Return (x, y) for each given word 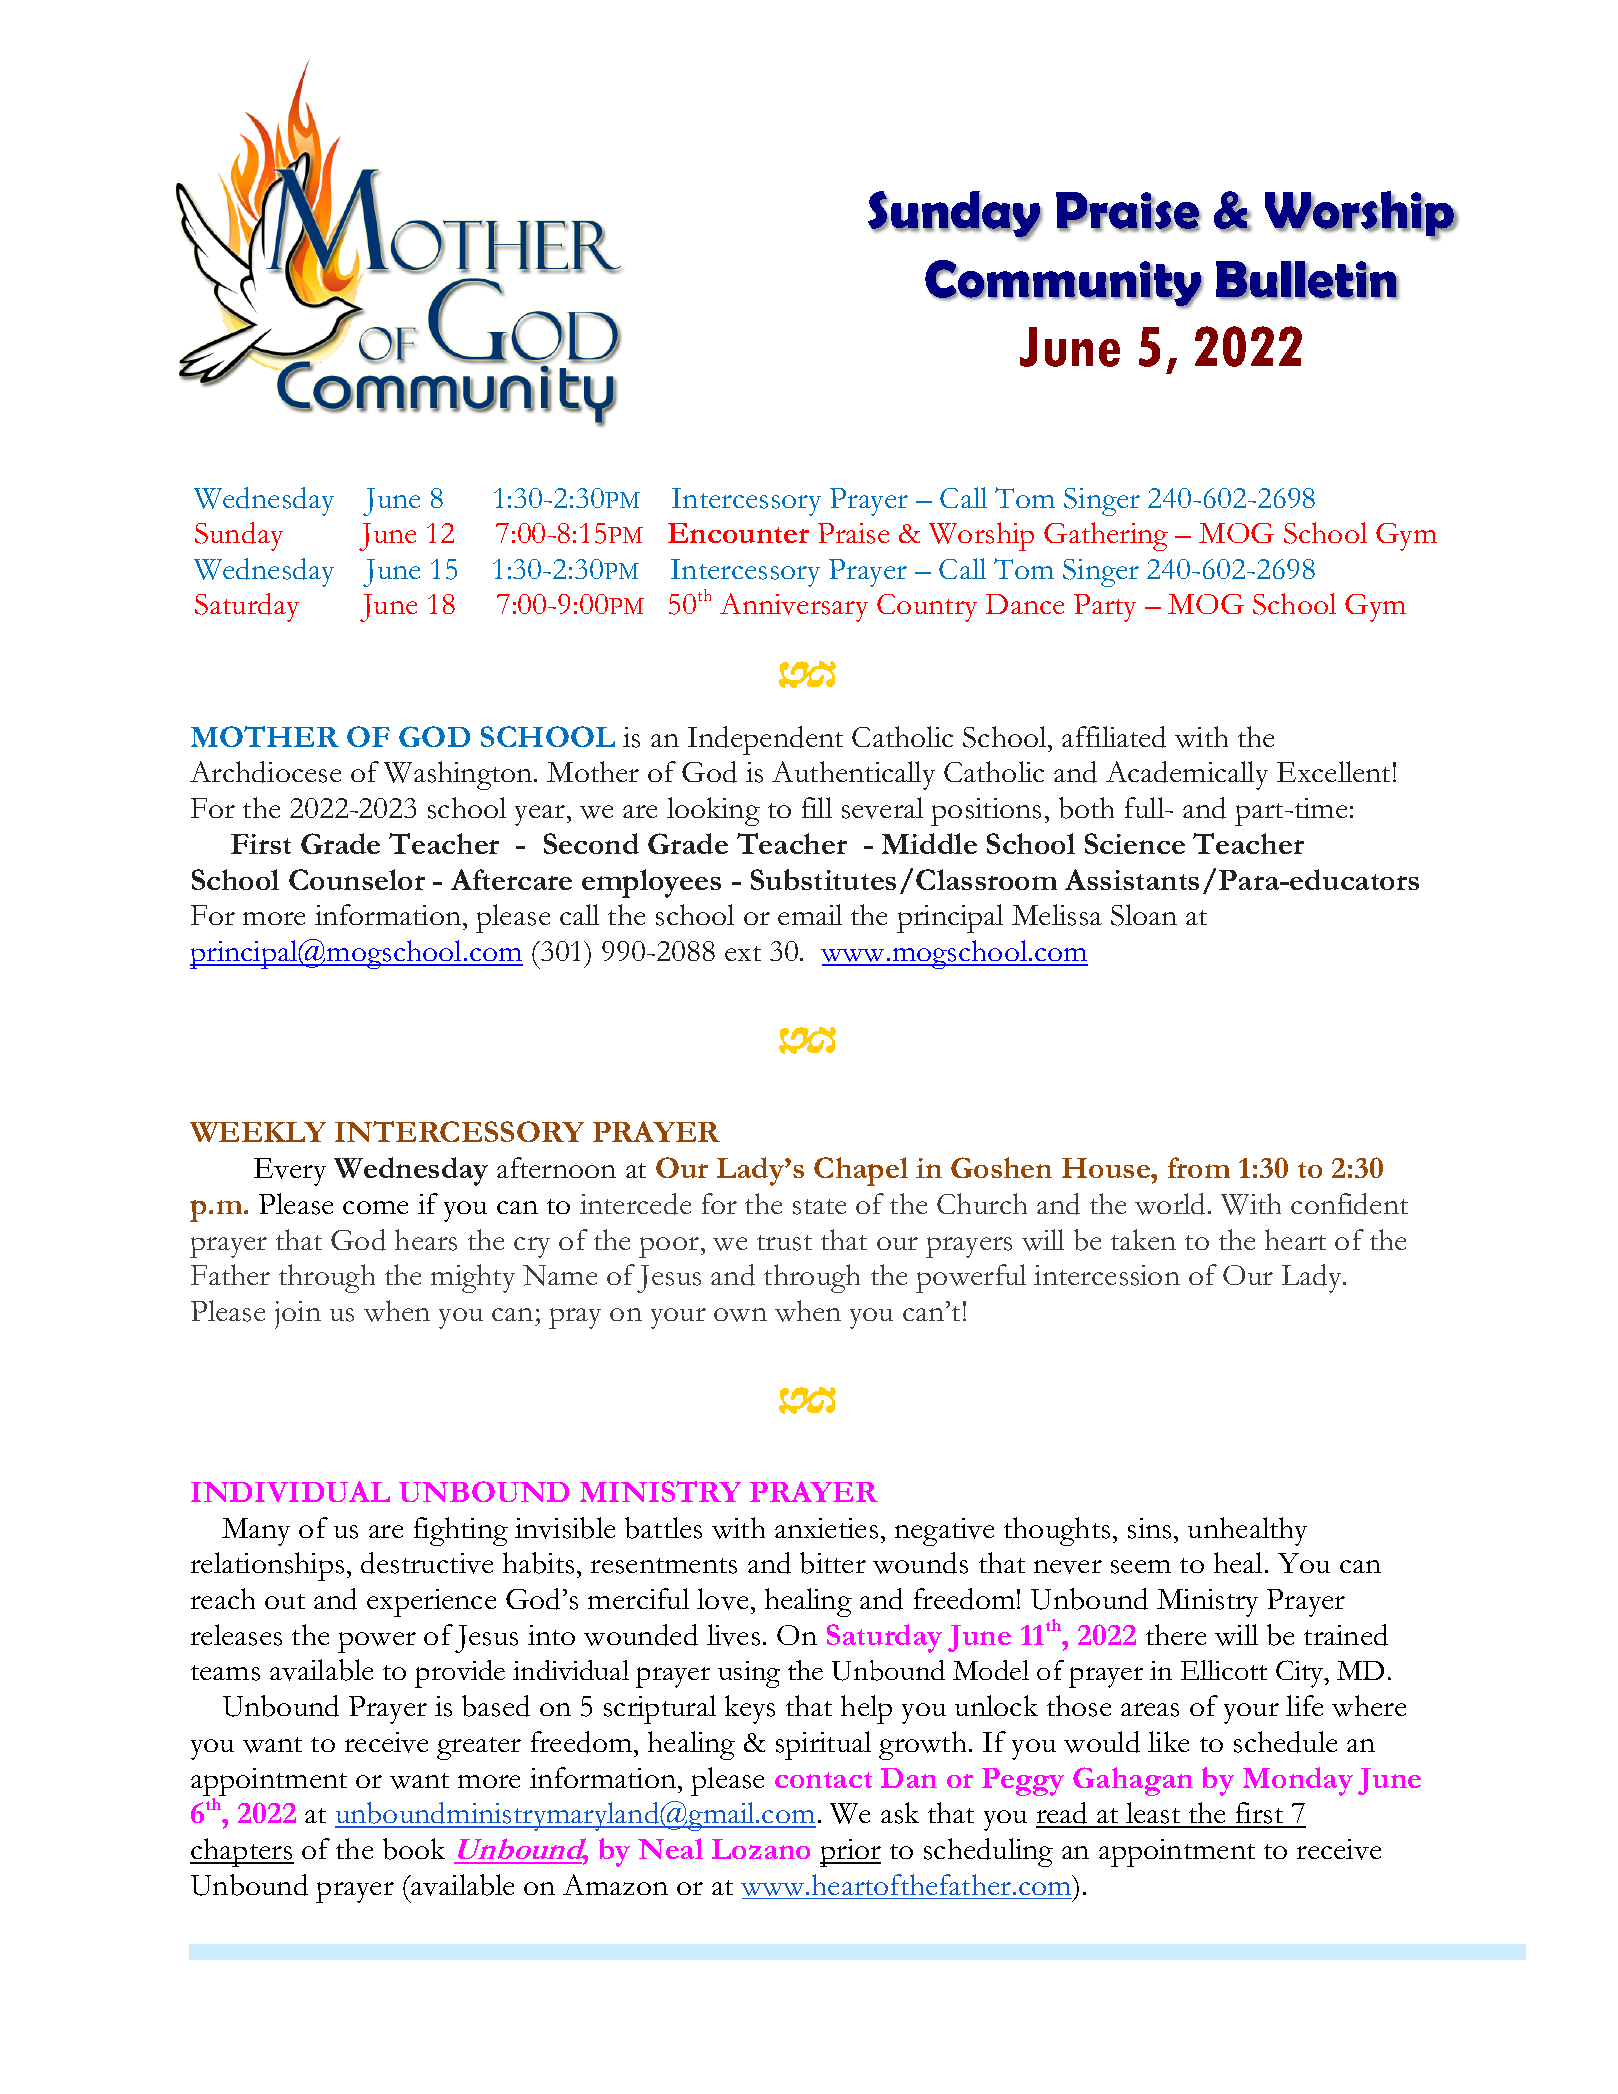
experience (431, 1603)
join (298, 1315)
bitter (833, 1563)
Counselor (357, 879)
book (414, 1849)
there (1176, 1634)
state (819, 1207)
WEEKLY (258, 1132)
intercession (1107, 1275)
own (740, 1315)
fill (817, 807)
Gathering (1106, 536)
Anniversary (794, 607)
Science (1135, 843)
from (1199, 1167)
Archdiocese (265, 772)
